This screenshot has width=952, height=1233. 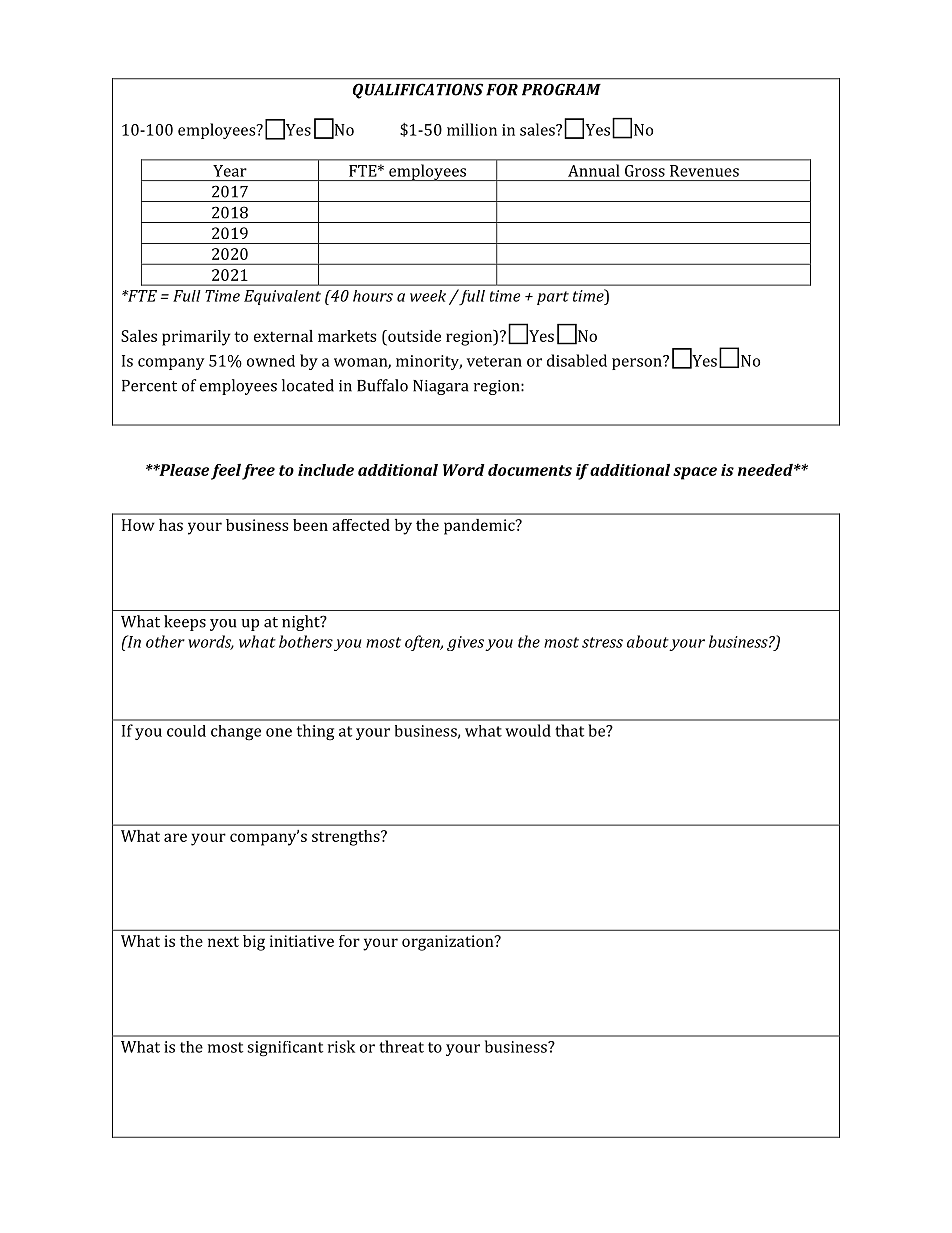 I want to click on often, so click(x=423, y=643).
